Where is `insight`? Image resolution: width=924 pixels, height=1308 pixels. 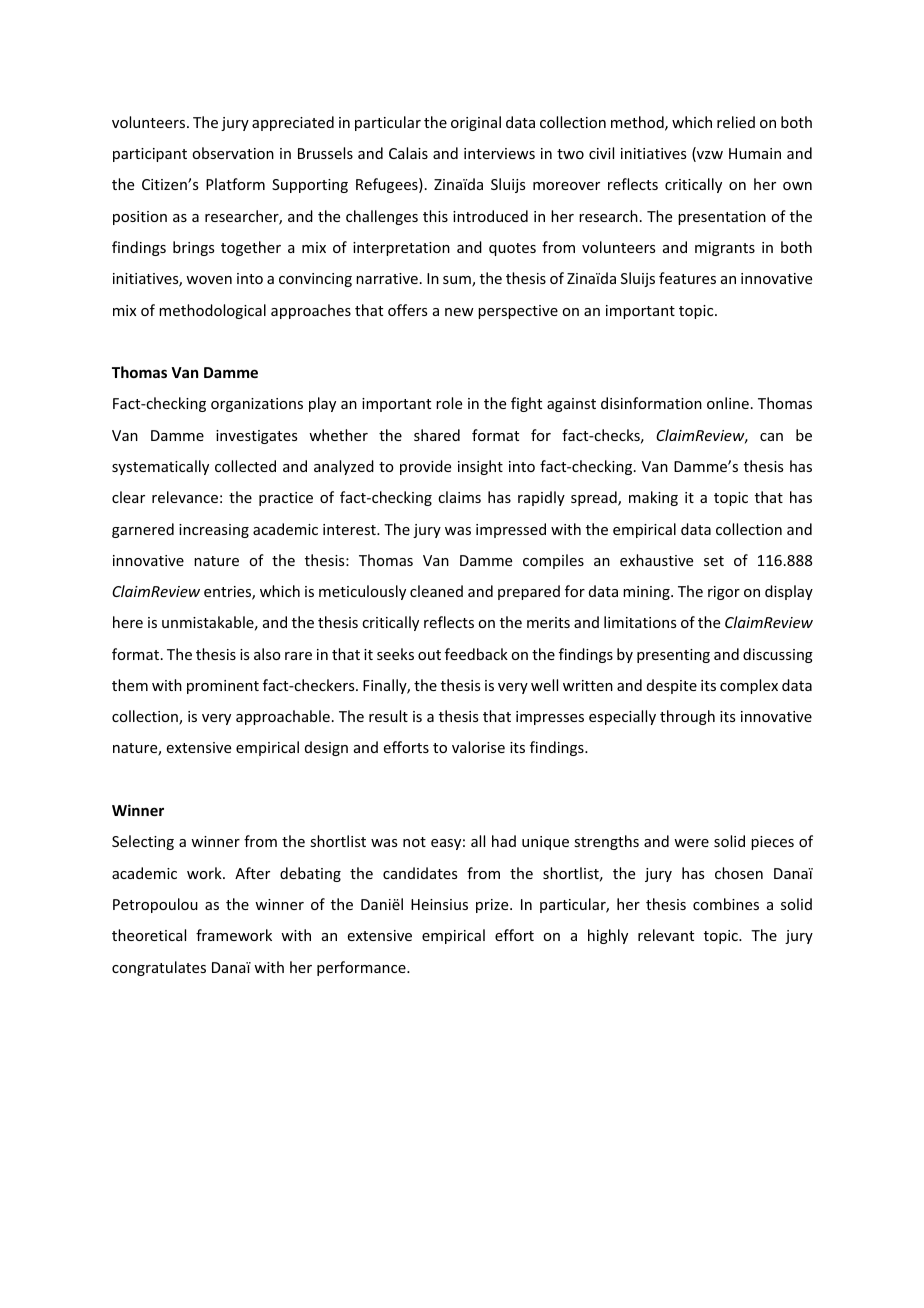 insight is located at coordinates (480, 467).
